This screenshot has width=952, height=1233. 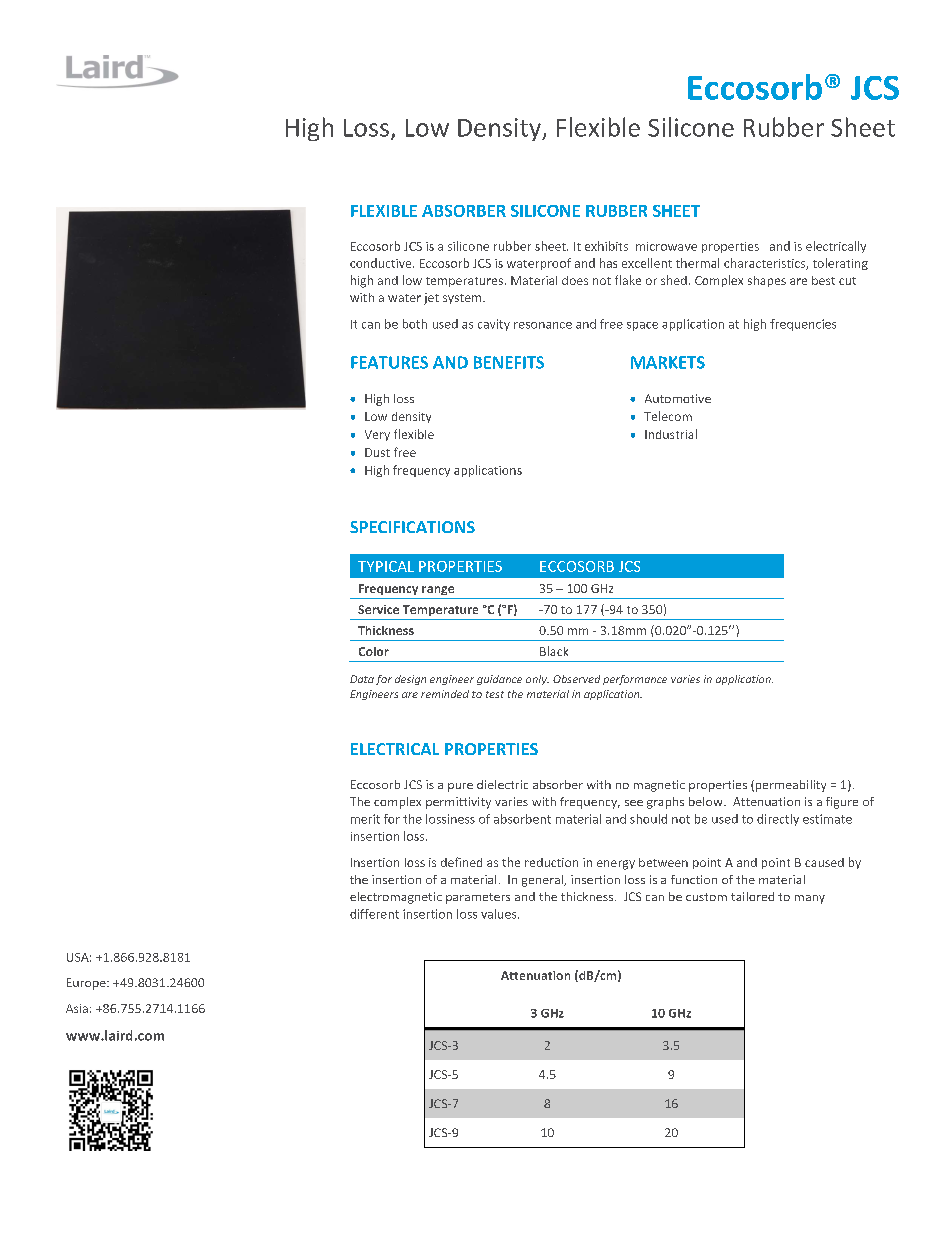 I want to click on values, so click(x=500, y=914).
